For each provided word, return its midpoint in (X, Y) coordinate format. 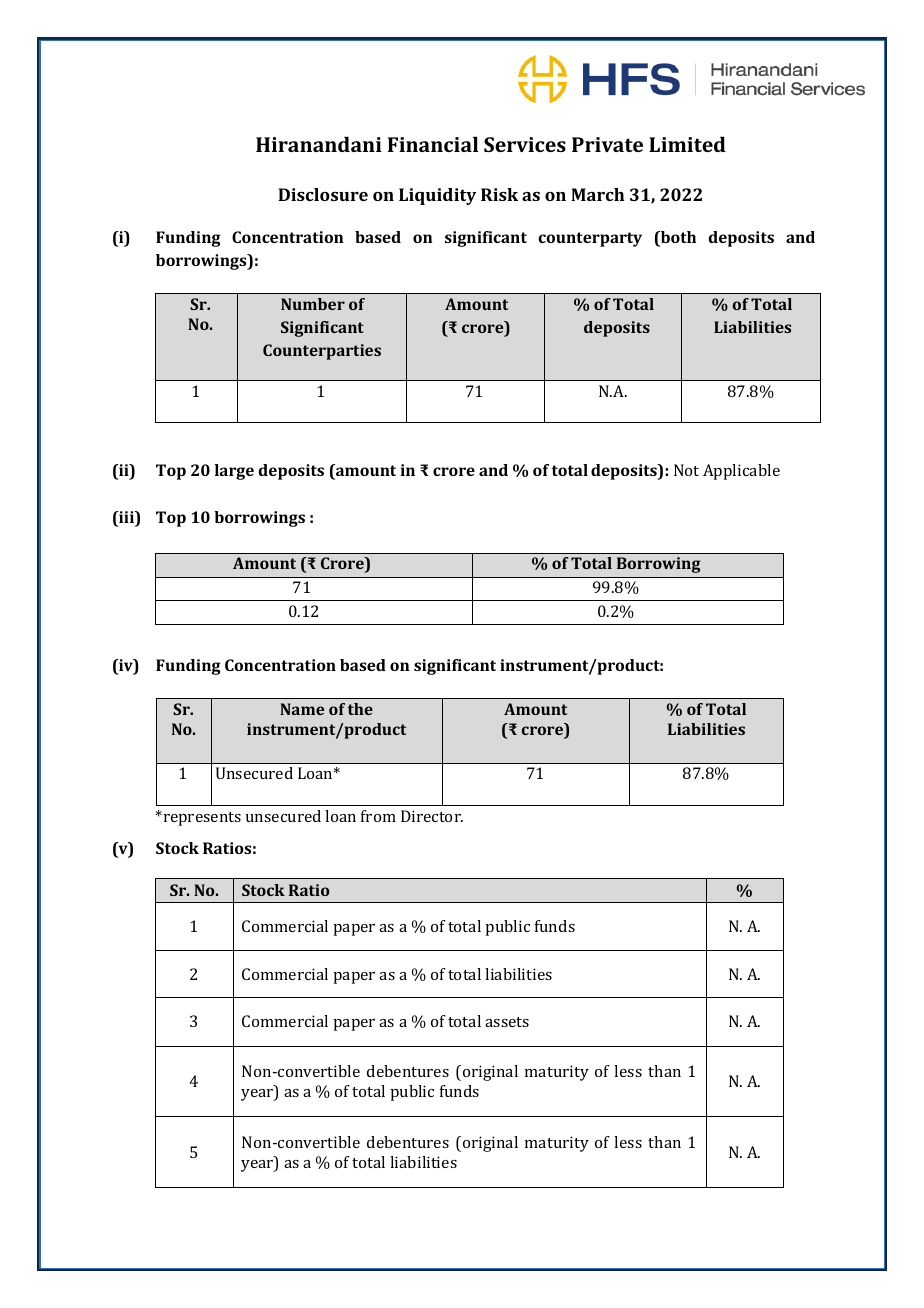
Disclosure (323, 194)
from (378, 816)
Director (432, 816)
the (360, 709)
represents (201, 818)
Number (313, 304)
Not (686, 470)
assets (507, 1022)
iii (126, 517)
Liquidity (437, 196)
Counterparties (322, 352)
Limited (687, 144)
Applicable (741, 472)
